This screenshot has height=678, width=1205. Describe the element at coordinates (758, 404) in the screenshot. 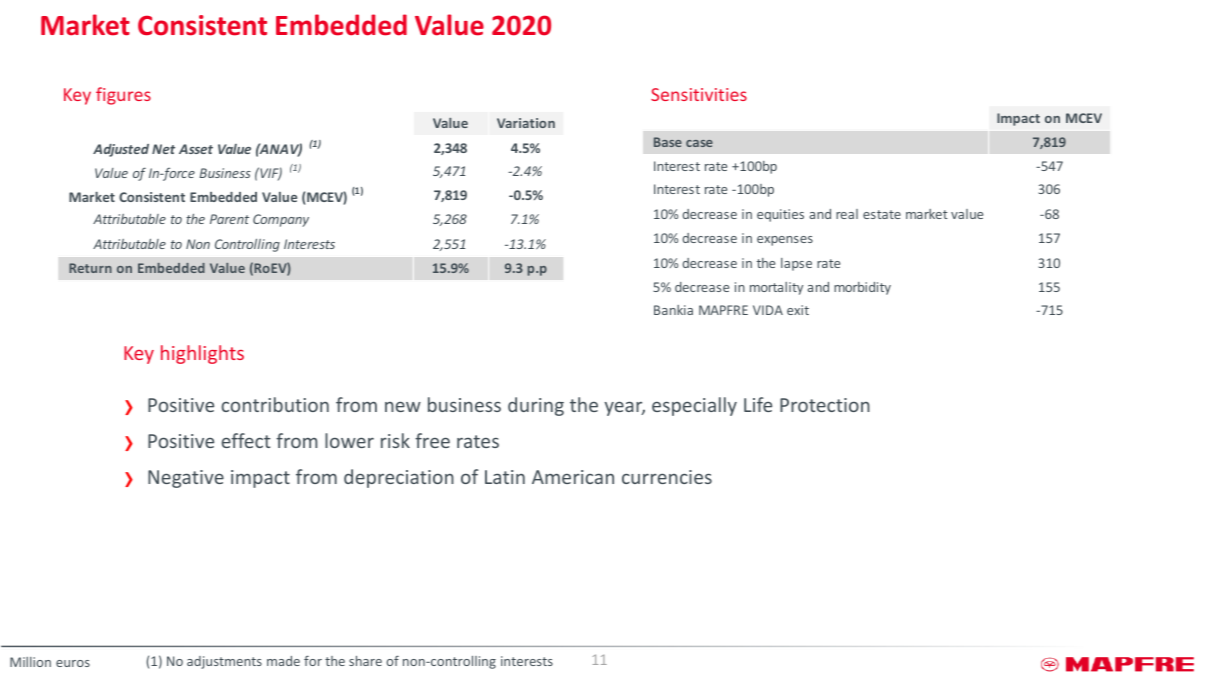

I see `Life` at that location.
